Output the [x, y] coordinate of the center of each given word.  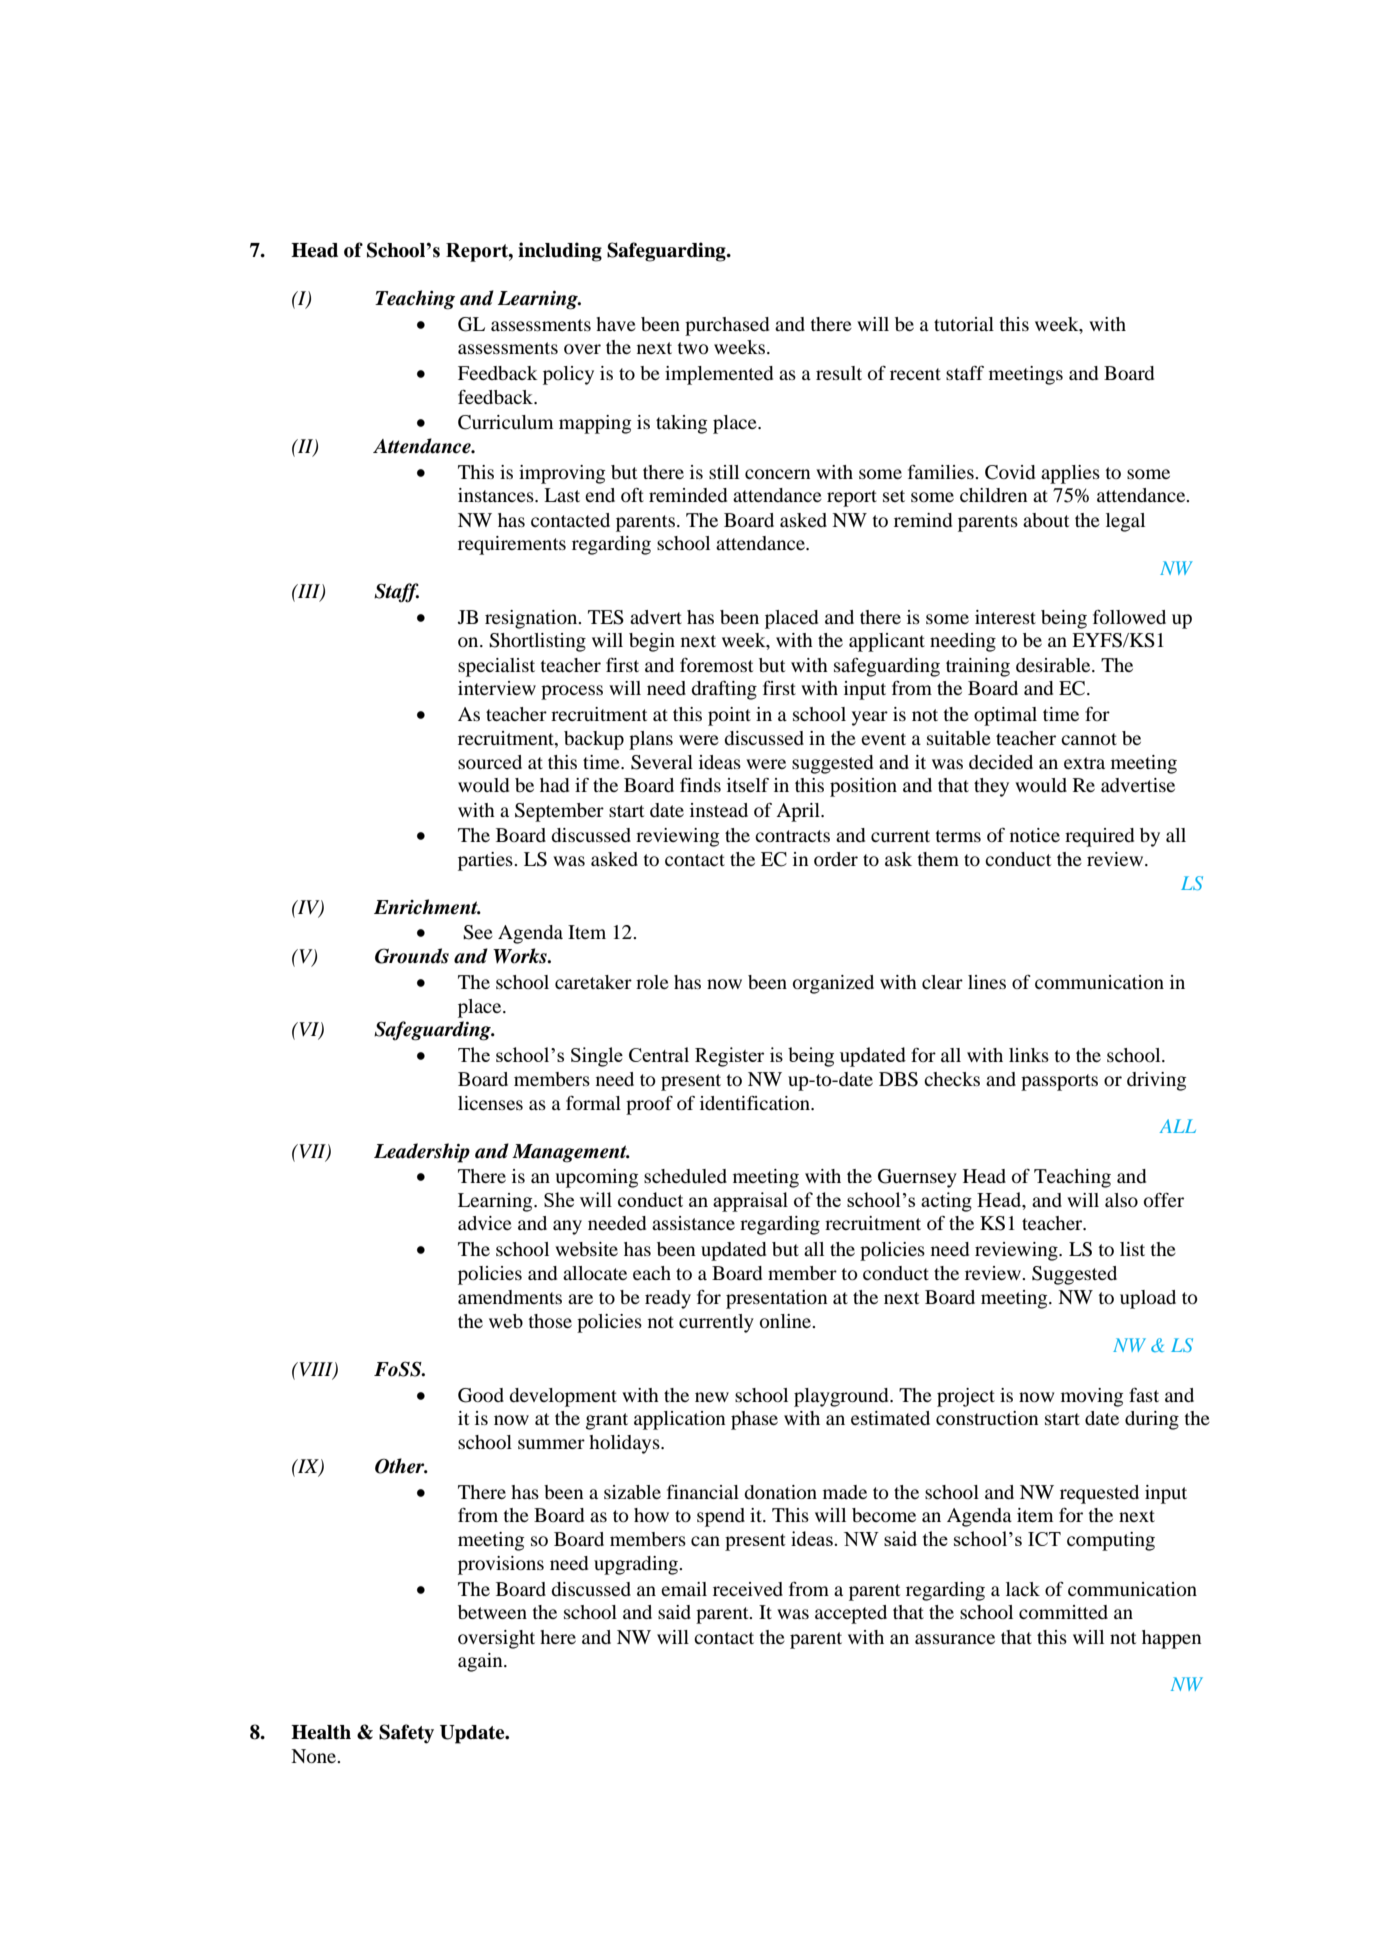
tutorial [964, 324]
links [1029, 1055]
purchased [727, 326]
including [560, 252]
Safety [406, 1734]
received [748, 1589]
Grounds [412, 956]
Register [729, 1057]
